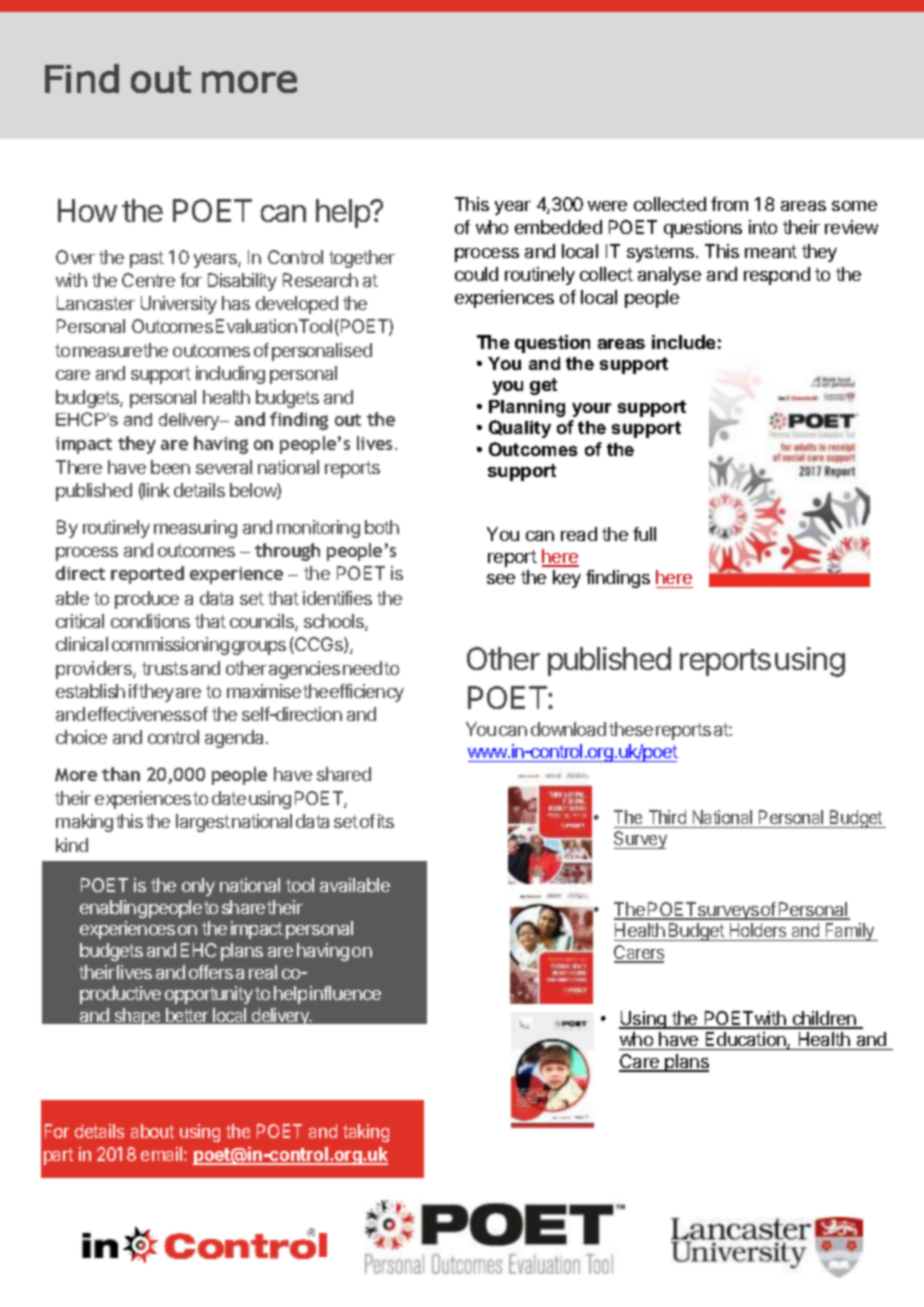 Image resolution: width=924 pixels, height=1307 pixels. Describe the element at coordinates (263, 972) in the page. I see `real` at that location.
